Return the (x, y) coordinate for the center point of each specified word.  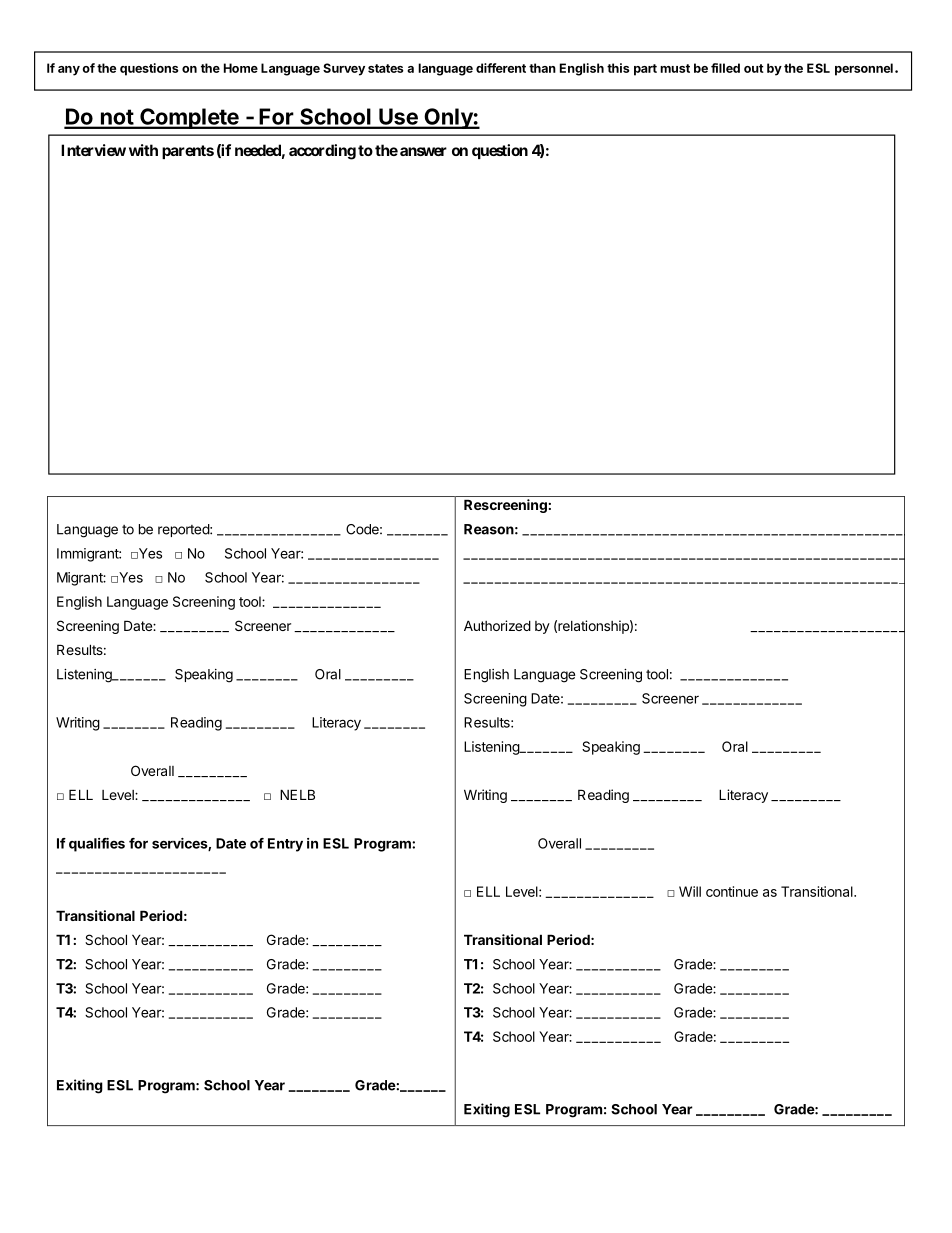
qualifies (97, 845)
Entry (285, 845)
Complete (189, 118)
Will (690, 891)
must (675, 68)
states (386, 68)
